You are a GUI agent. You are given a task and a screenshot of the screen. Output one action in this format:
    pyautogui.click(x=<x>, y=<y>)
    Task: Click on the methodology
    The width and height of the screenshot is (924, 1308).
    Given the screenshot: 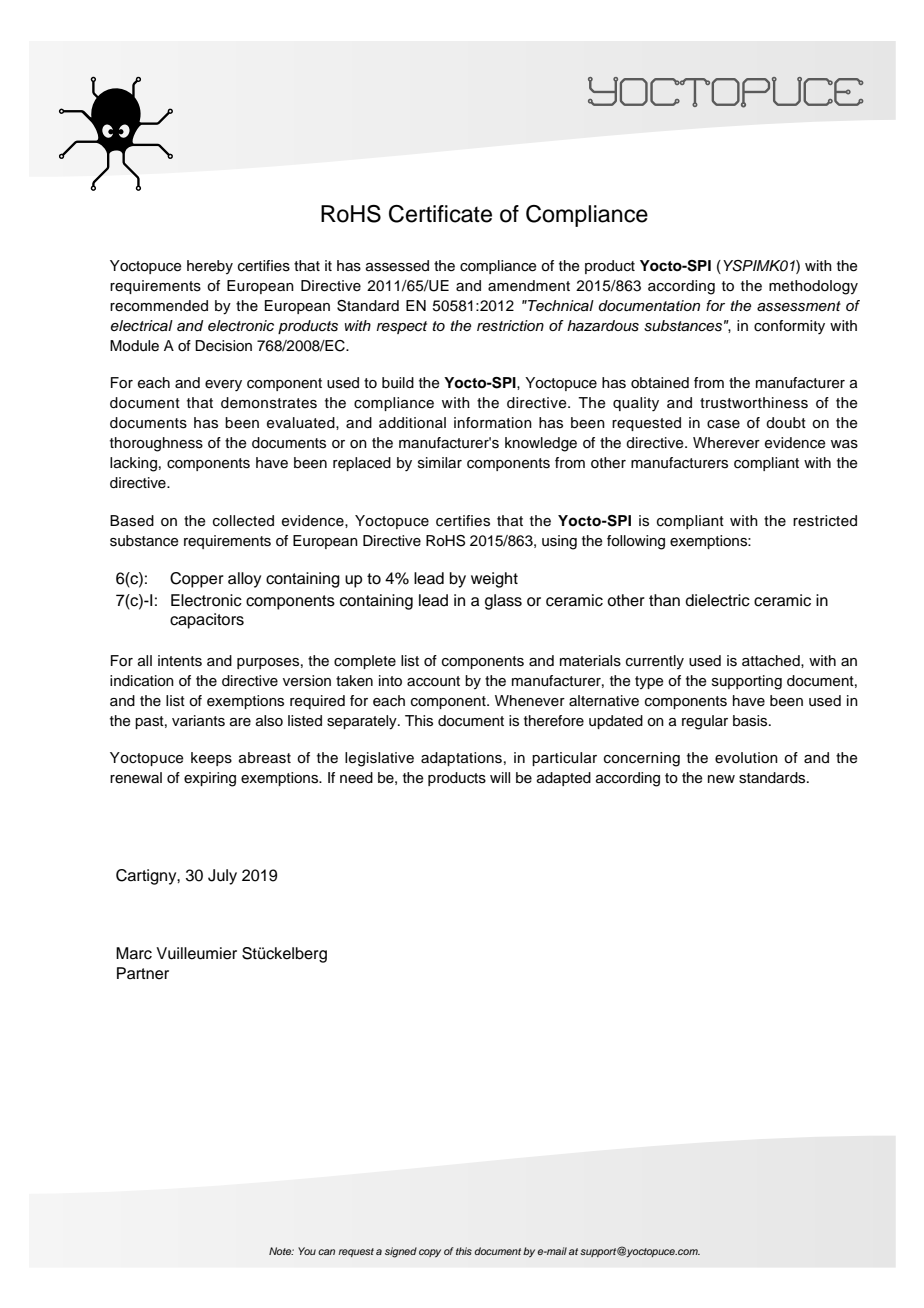 What is the action you would take?
    pyautogui.click(x=813, y=287)
